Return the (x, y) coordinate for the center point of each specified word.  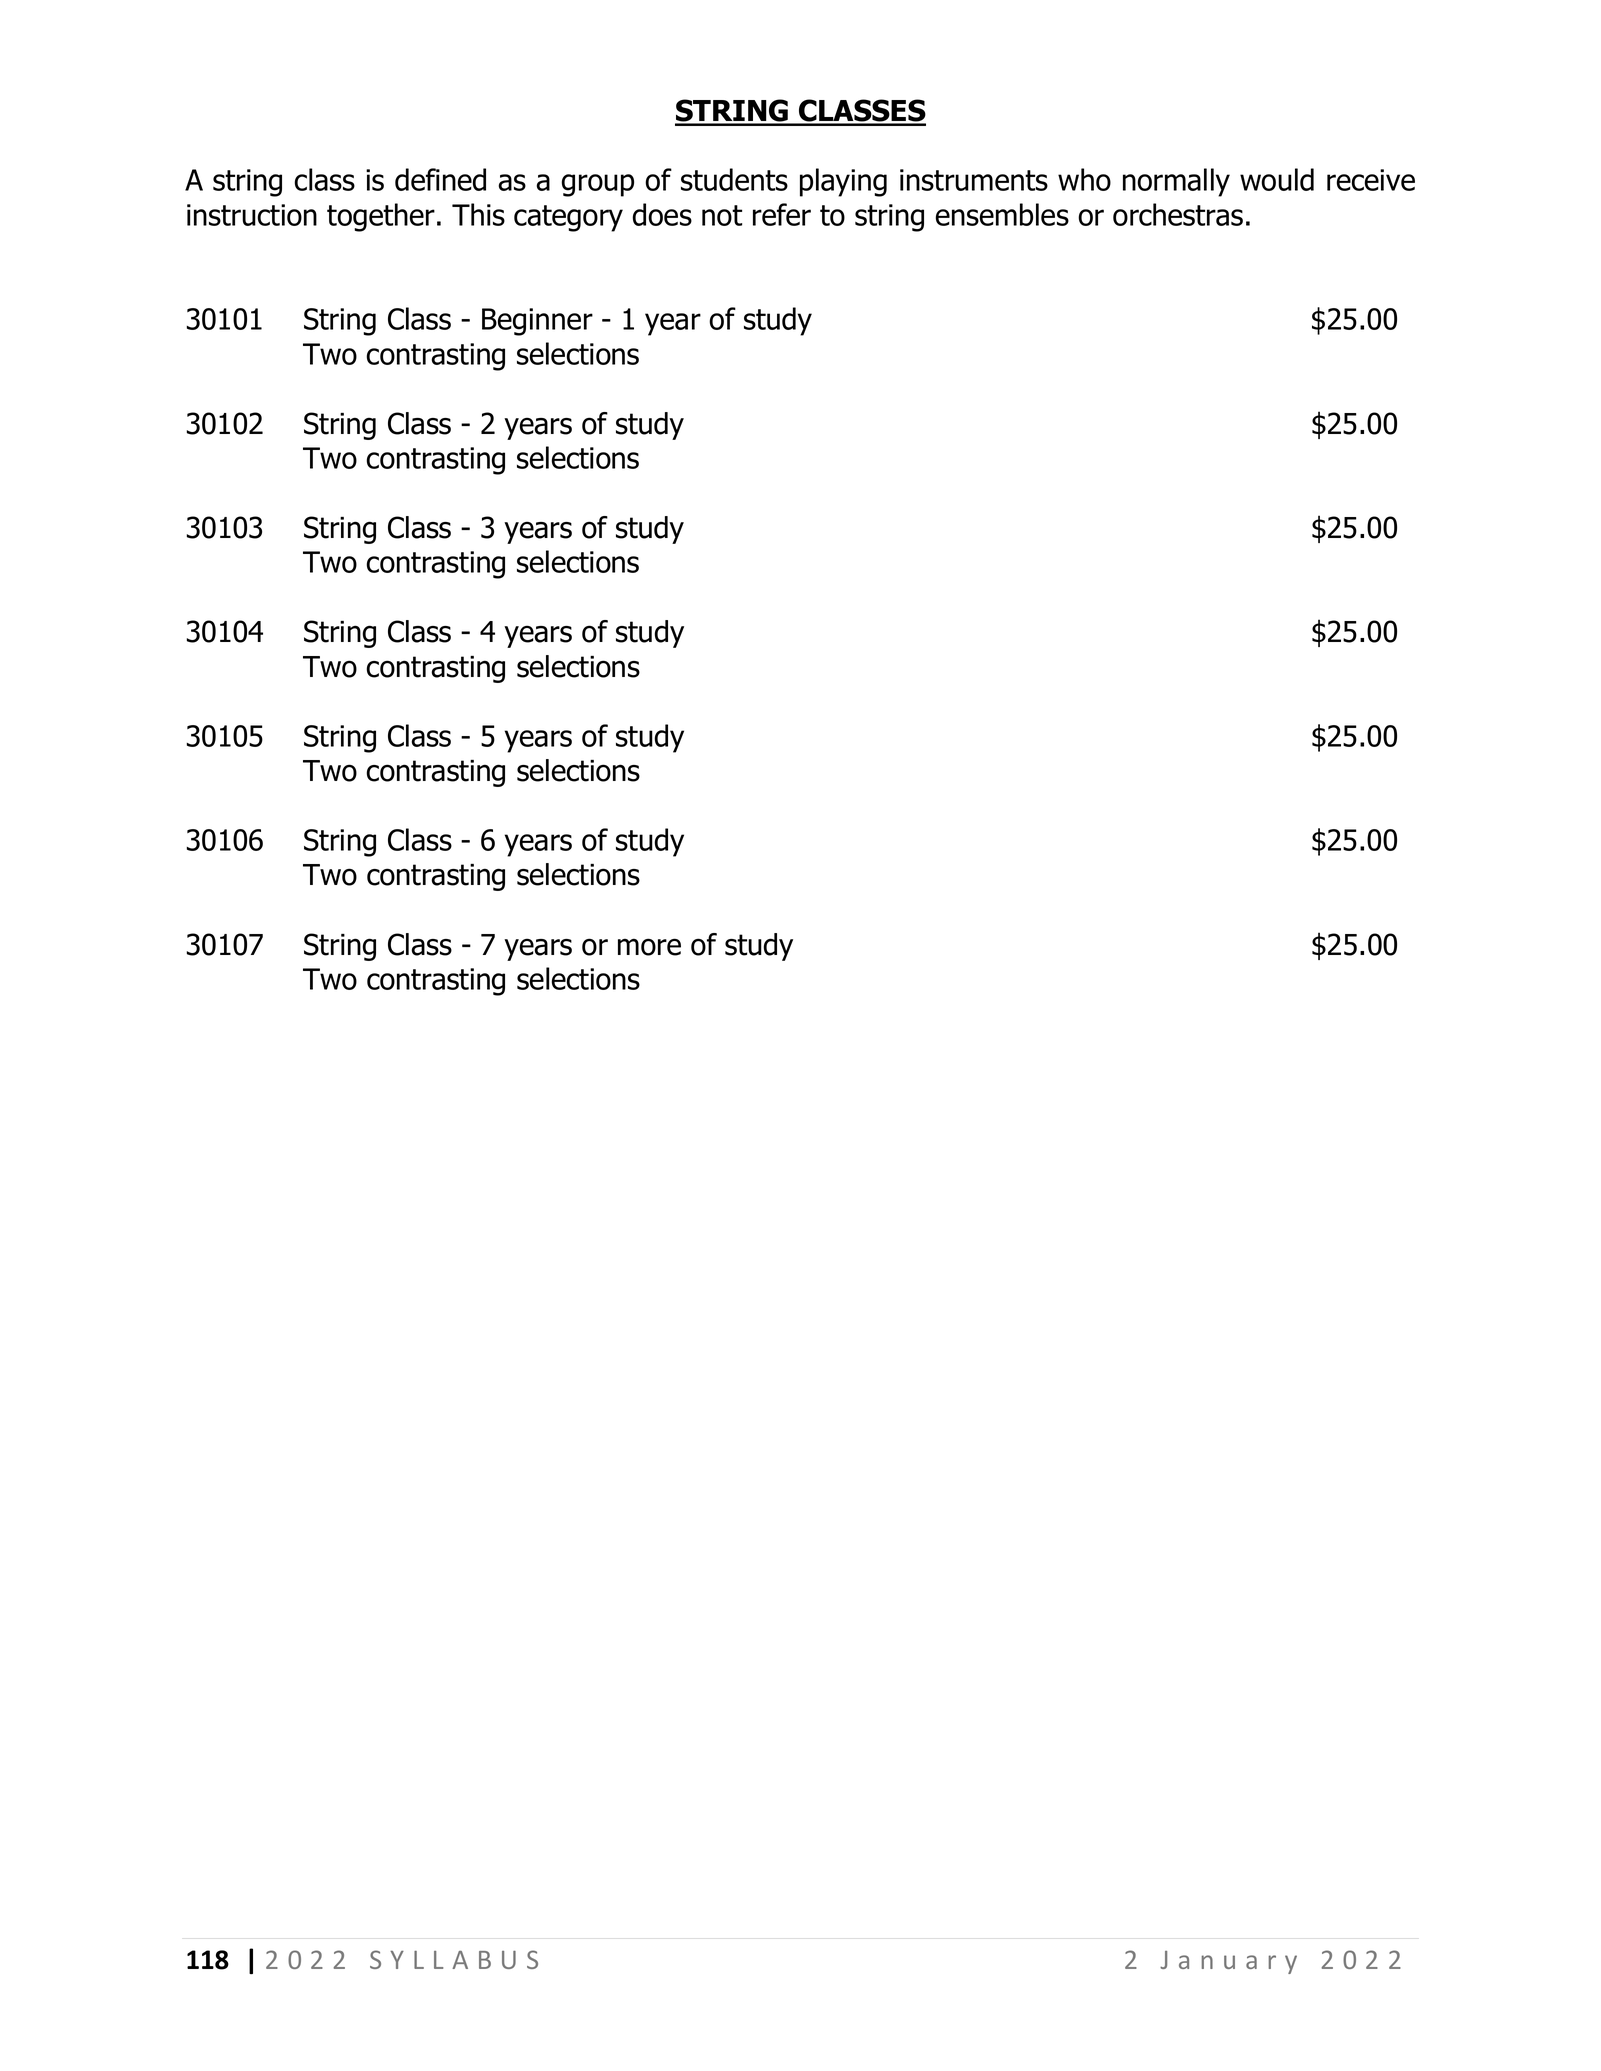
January (1228, 1962)
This (478, 214)
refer (782, 214)
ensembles (1002, 214)
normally (1176, 182)
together (381, 217)
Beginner (537, 322)
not (722, 215)
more (649, 947)
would (1277, 179)
